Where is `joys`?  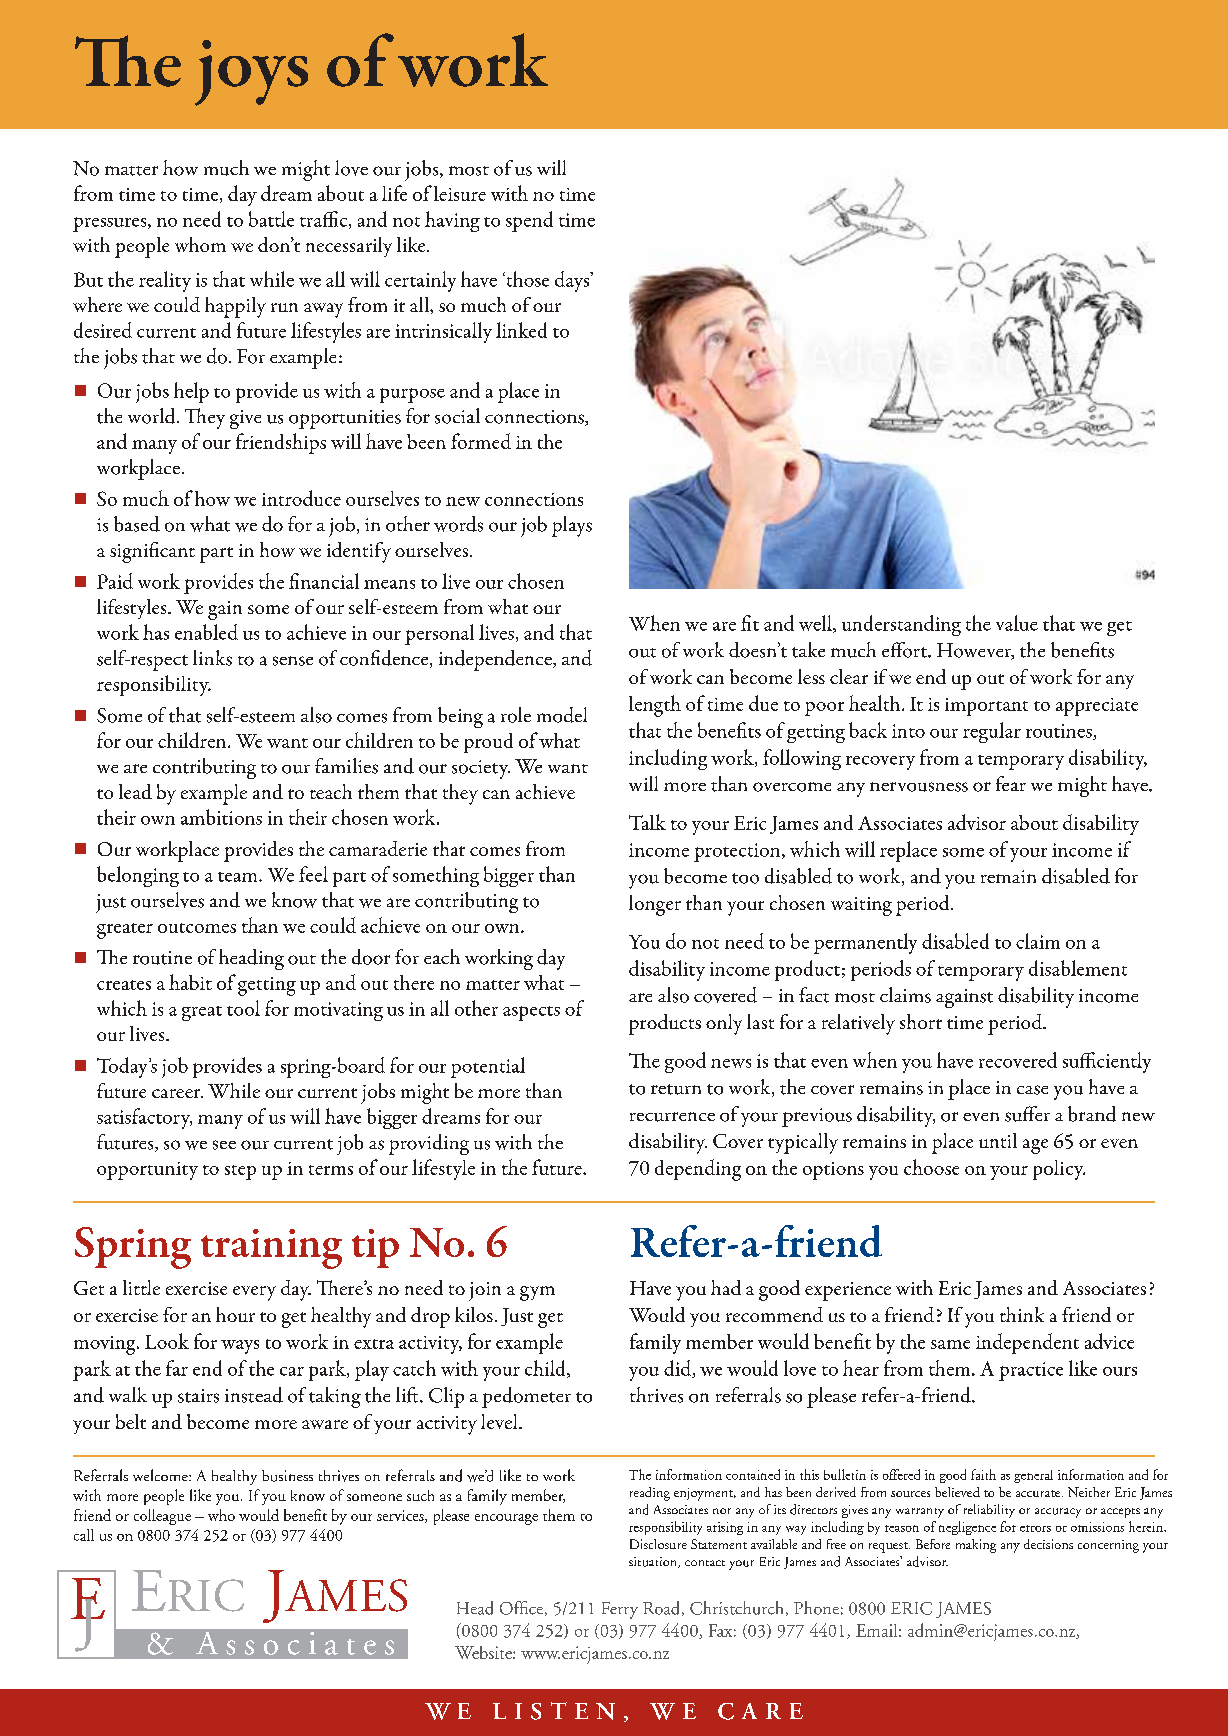 joys is located at coordinates (251, 73).
